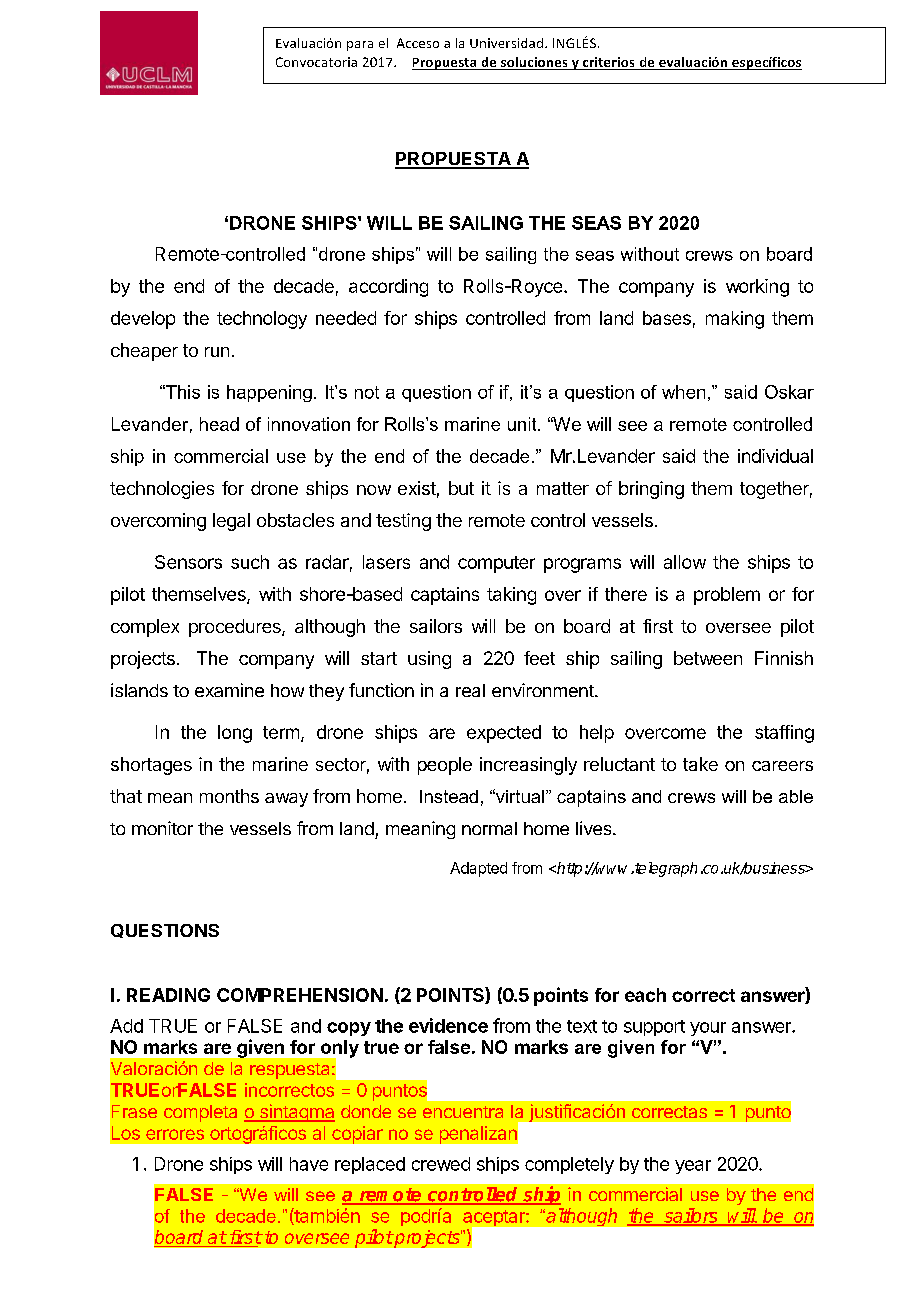  I want to click on para, so click(360, 46).
